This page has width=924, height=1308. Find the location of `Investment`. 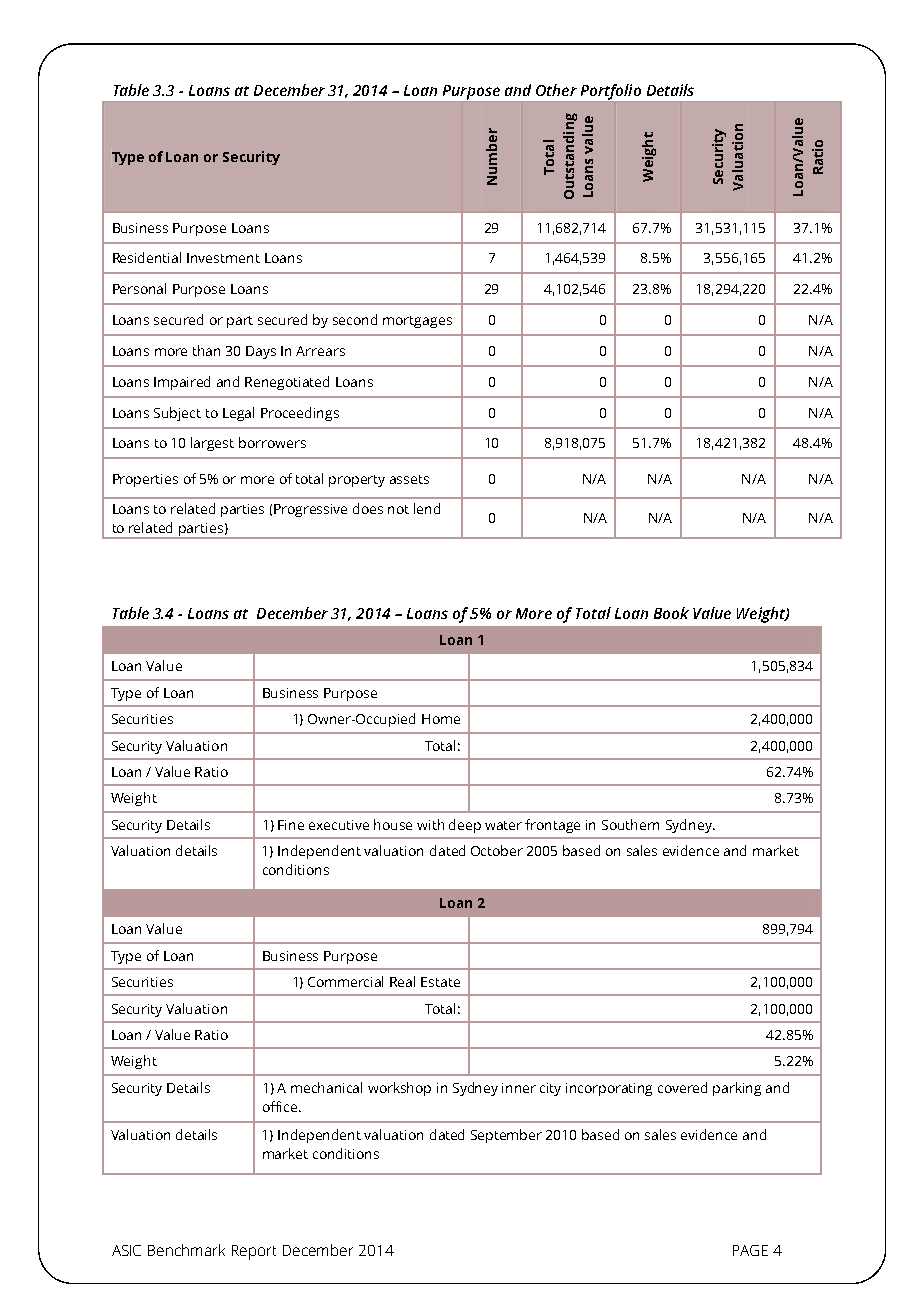

Investment is located at coordinates (223, 258).
